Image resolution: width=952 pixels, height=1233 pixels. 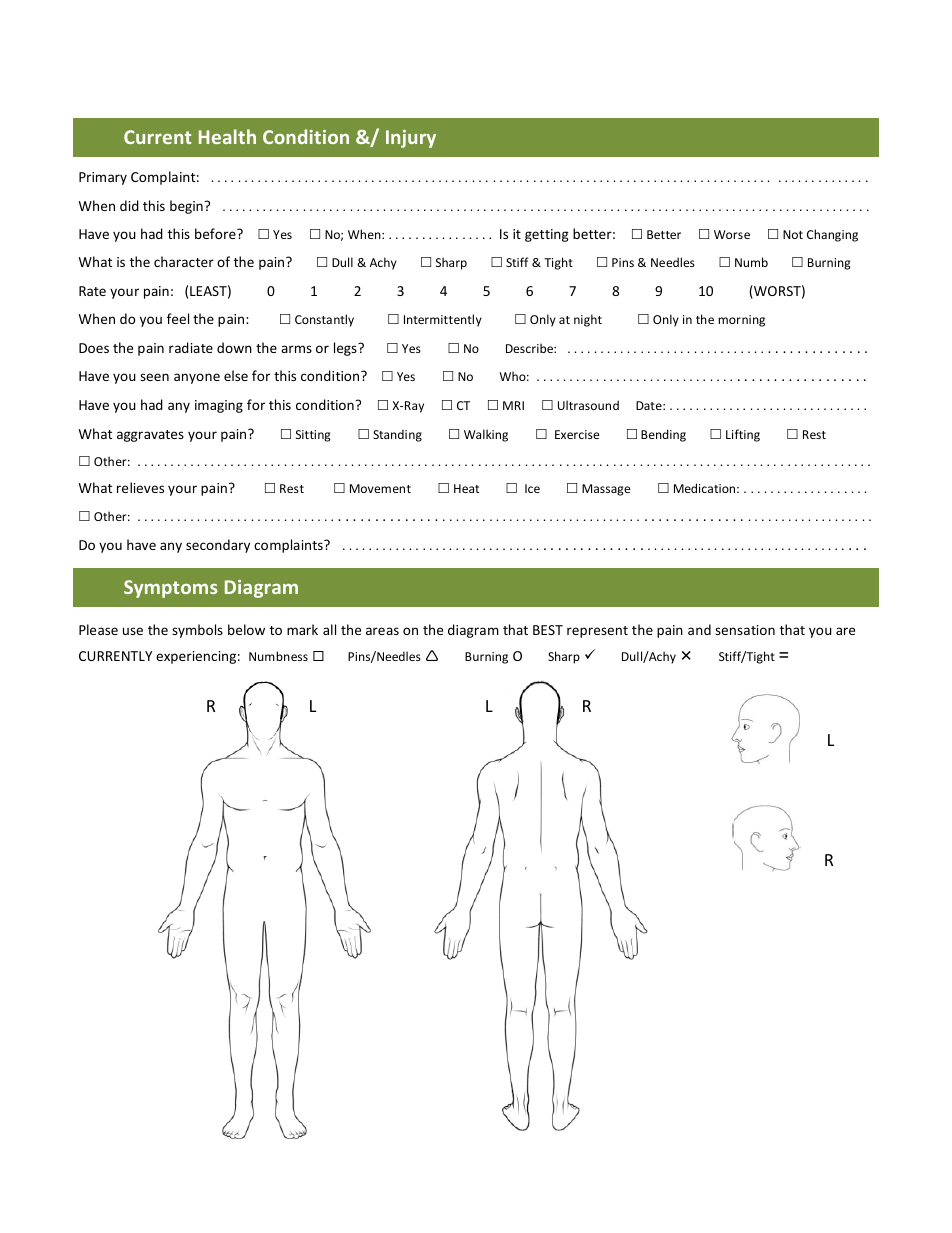 I want to click on areas, so click(x=382, y=631).
